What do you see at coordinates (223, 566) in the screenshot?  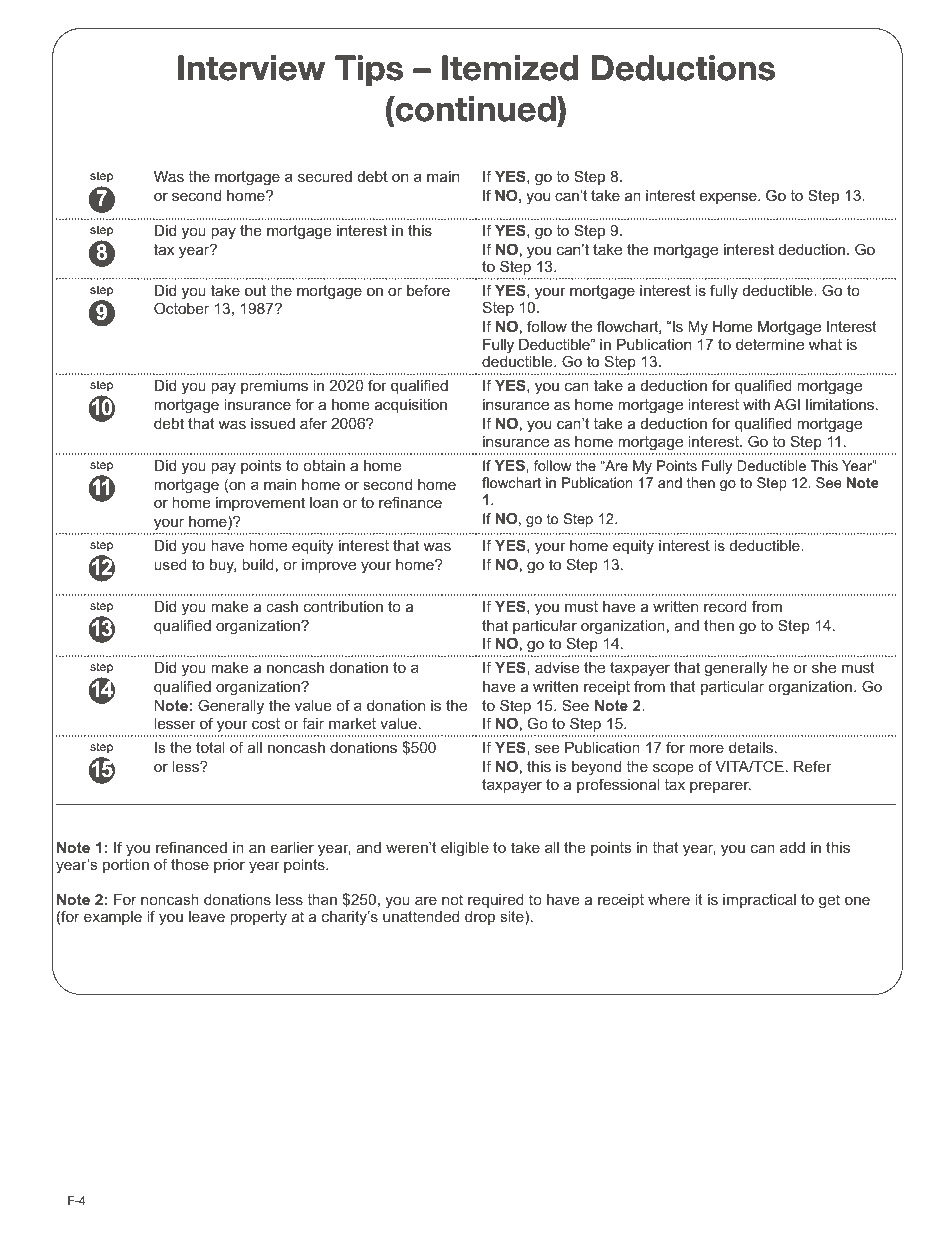 I see `buy` at bounding box center [223, 566].
